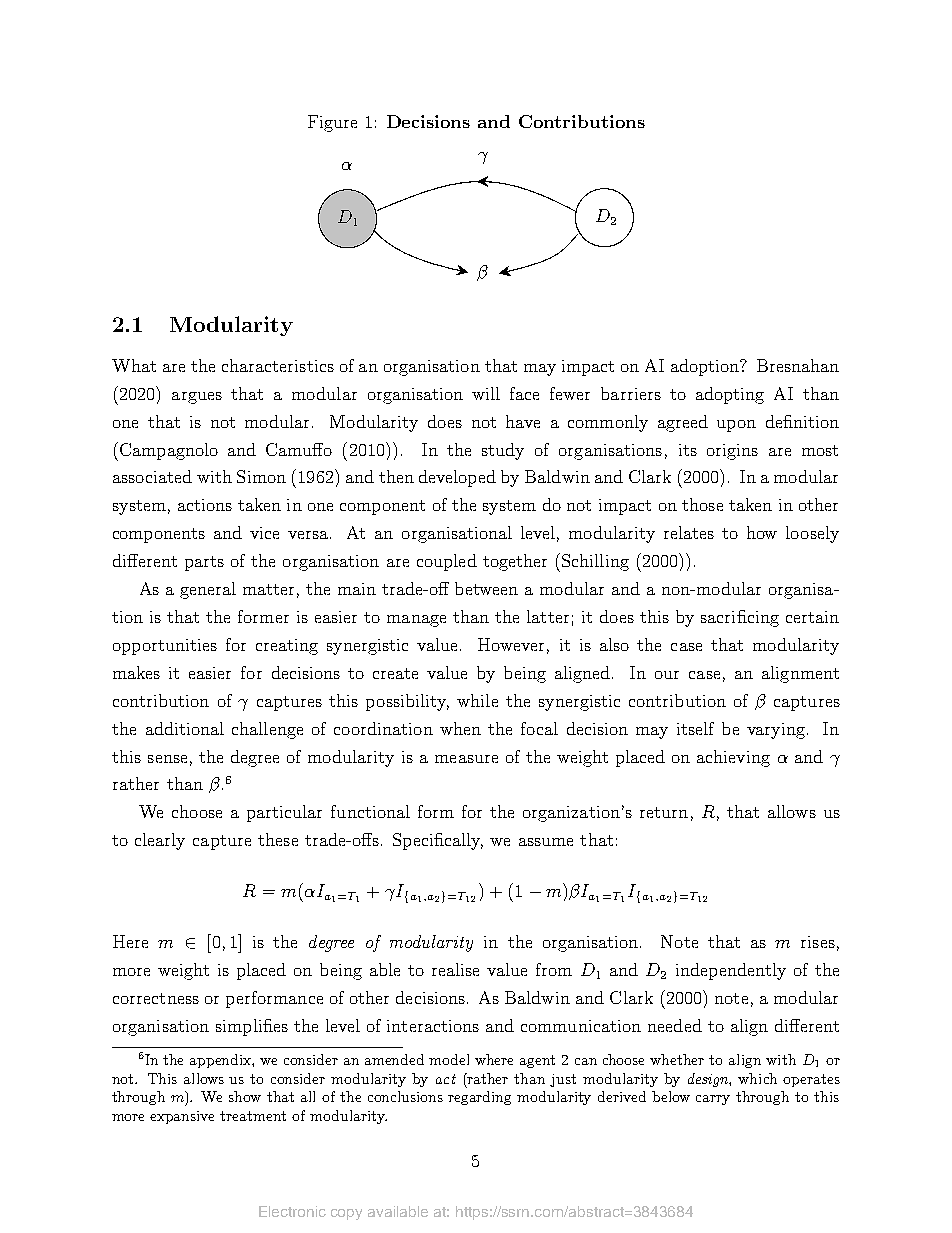 The image size is (952, 1233). I want to click on sacrificing, so click(740, 618).
